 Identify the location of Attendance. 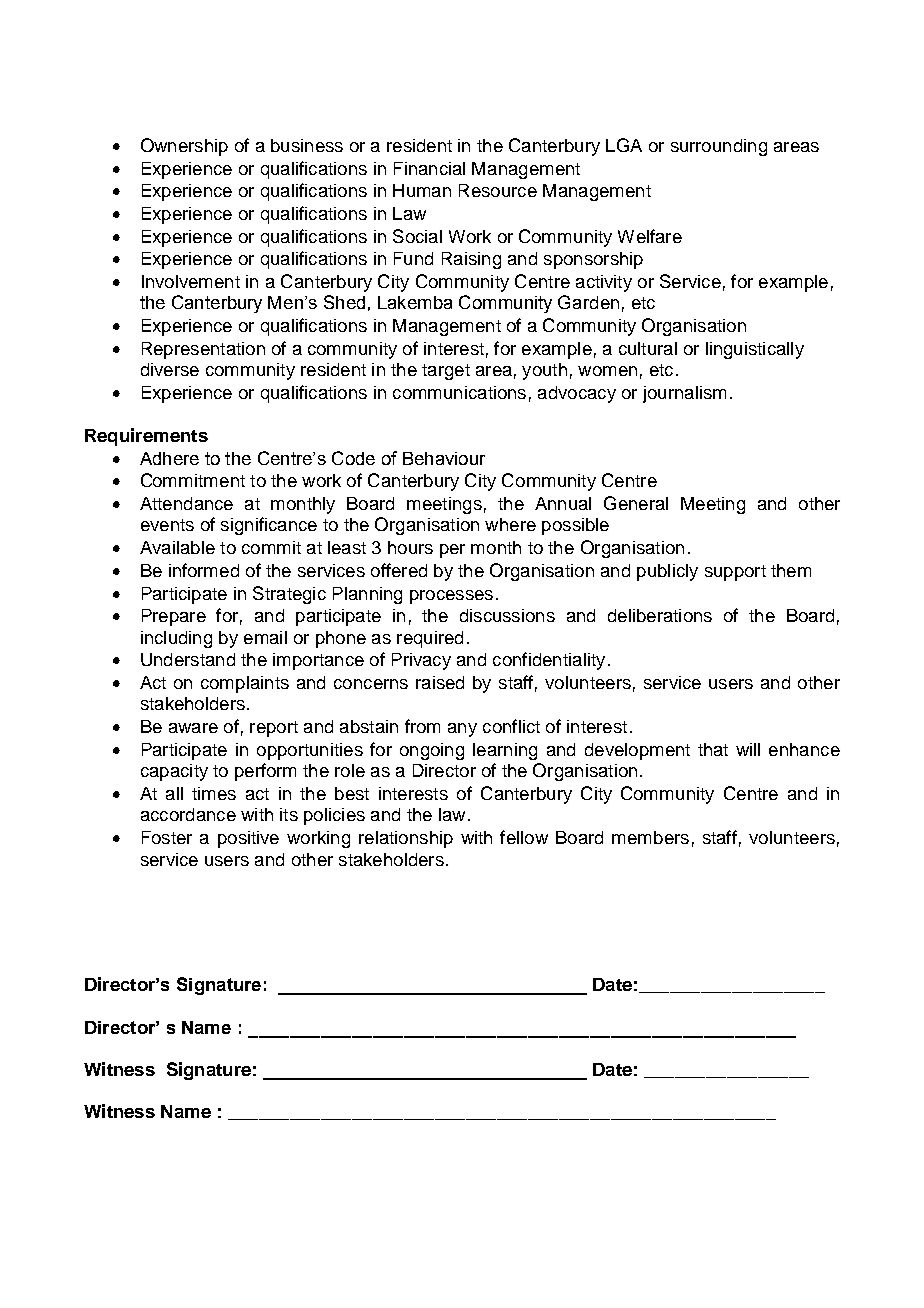
(186, 503).
